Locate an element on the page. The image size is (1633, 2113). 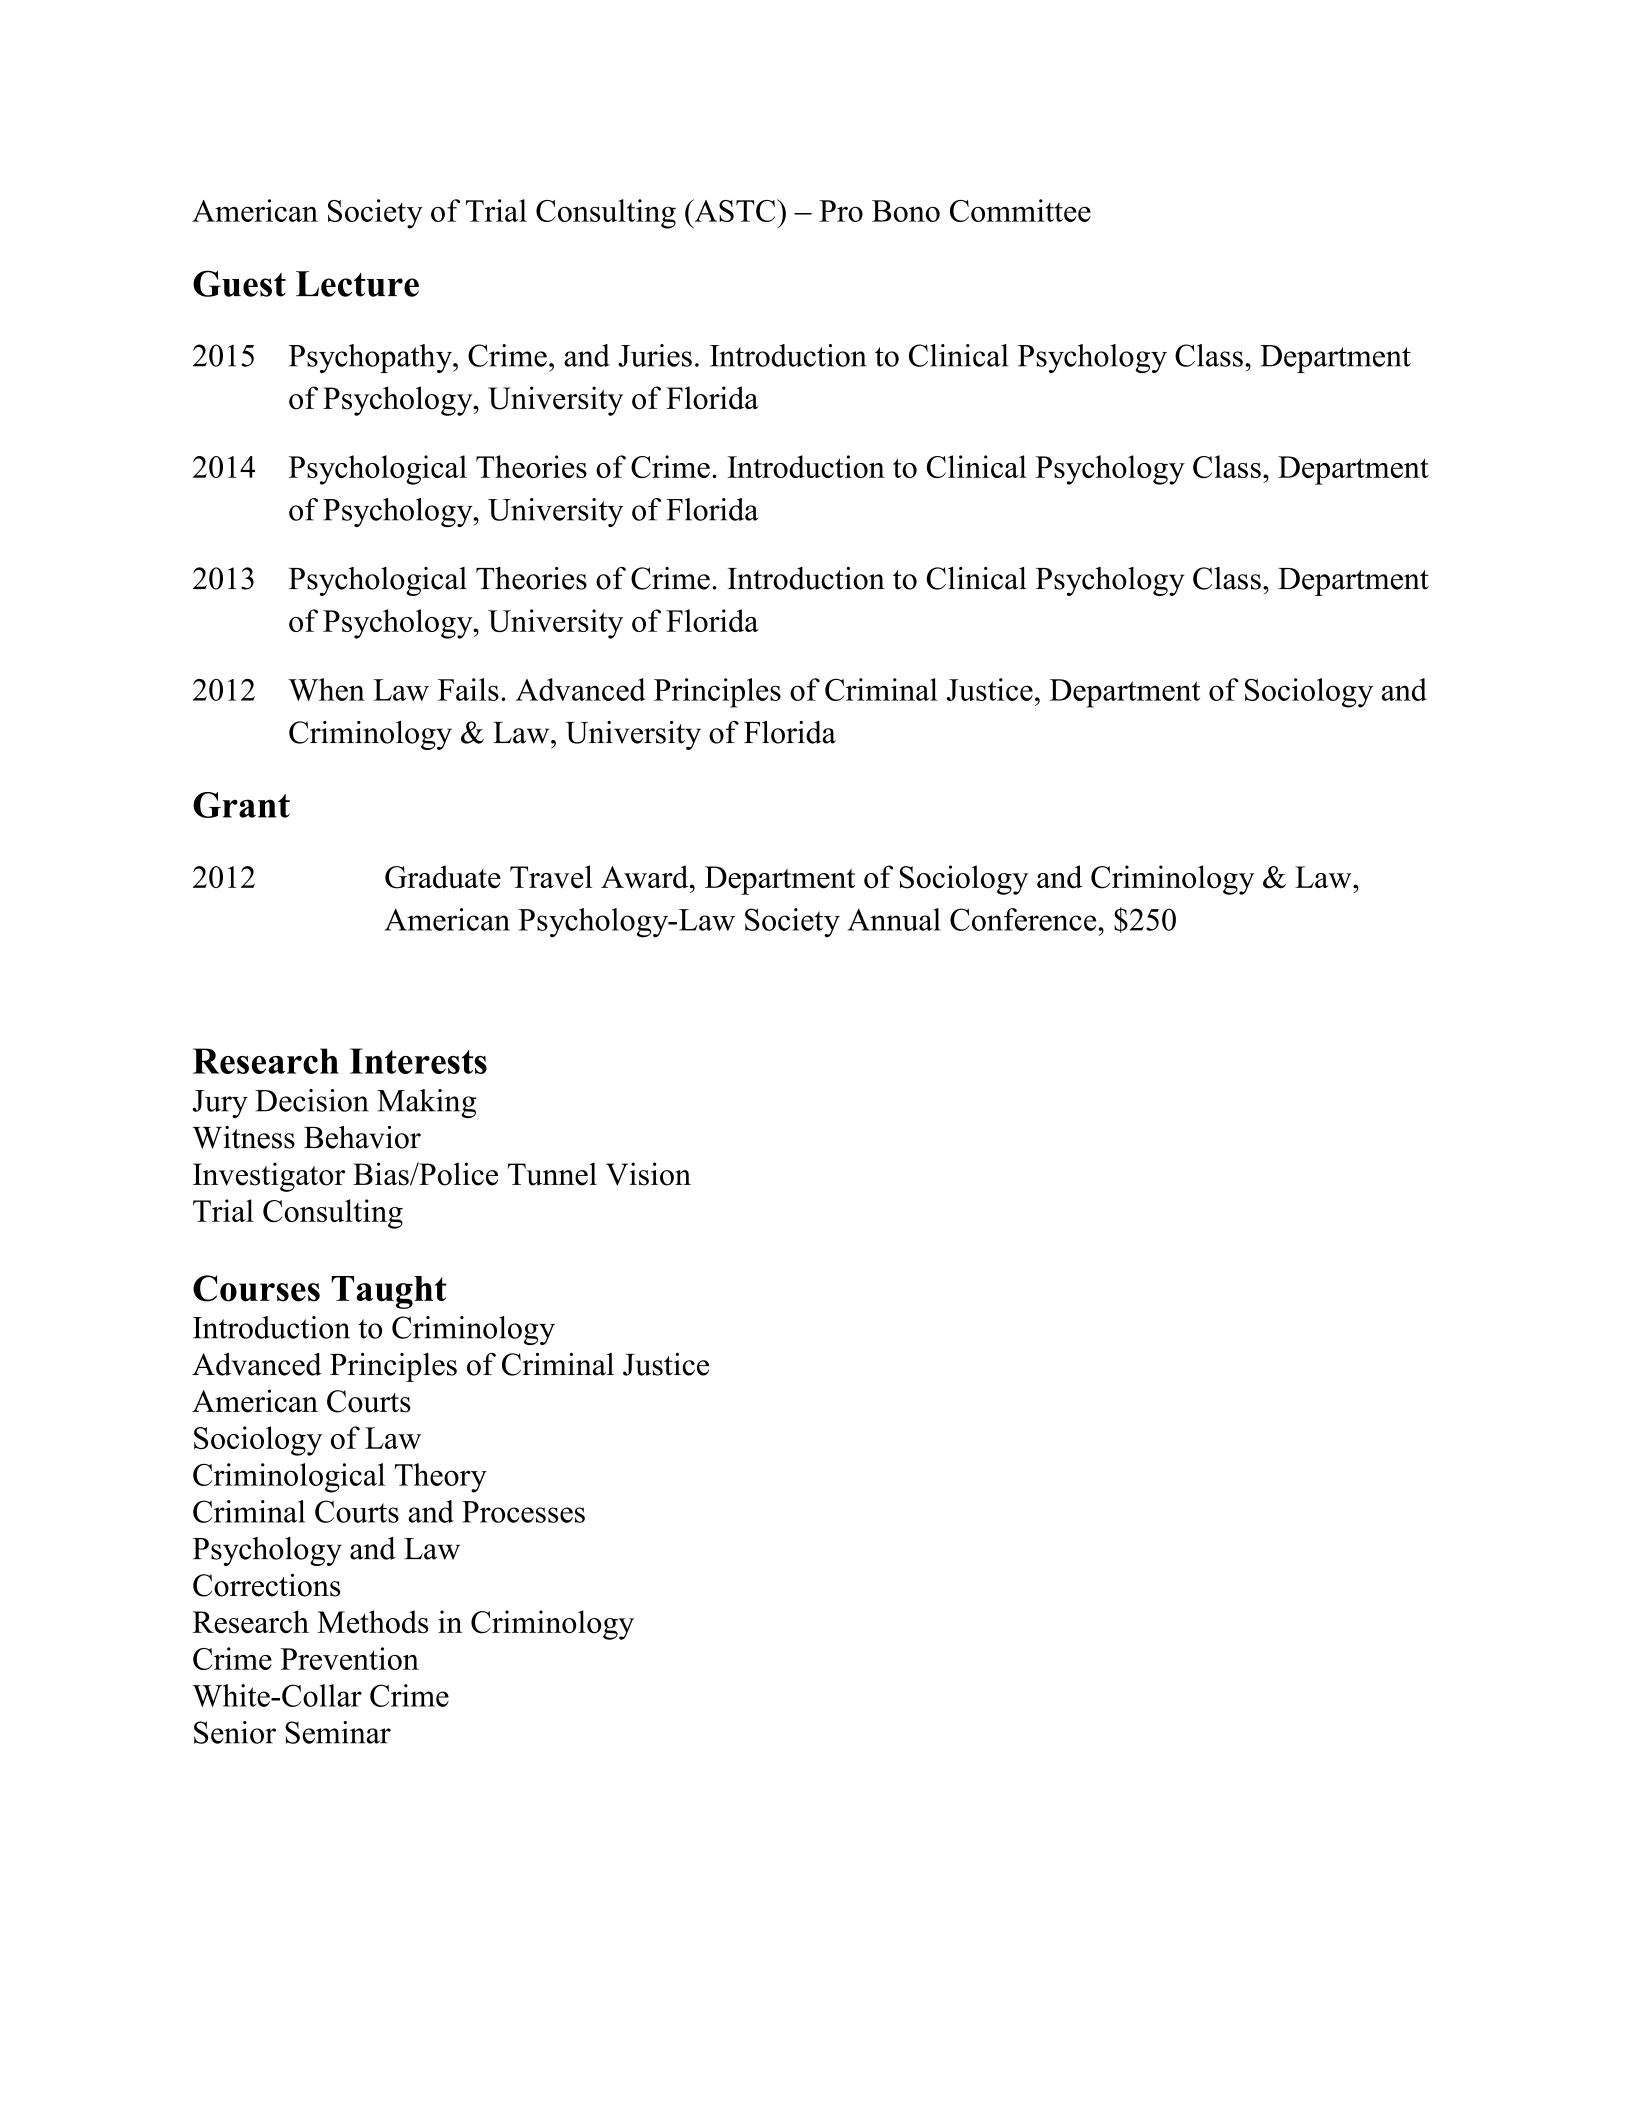
Prevention is located at coordinates (350, 1658).
